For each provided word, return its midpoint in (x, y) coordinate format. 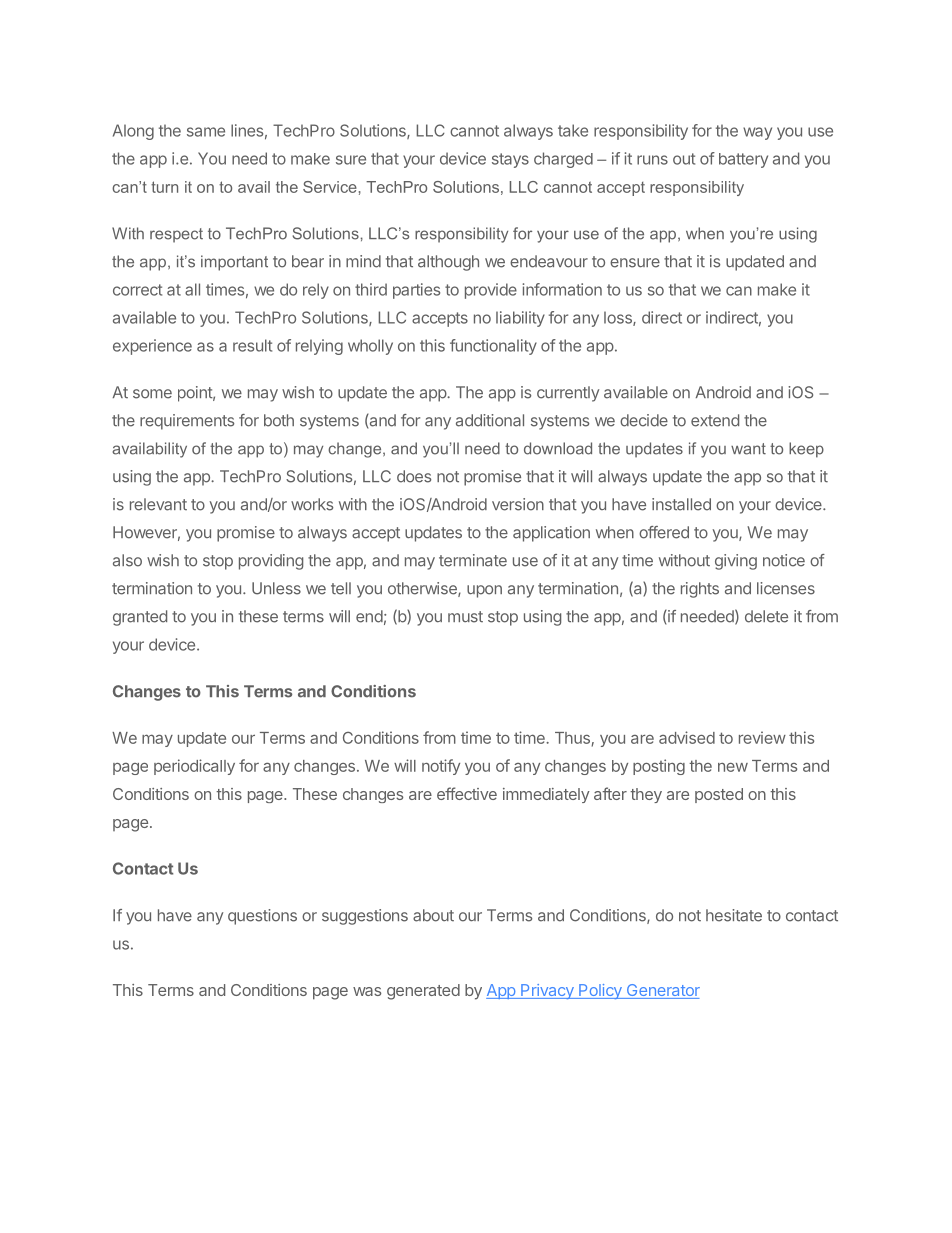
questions (262, 917)
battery (743, 160)
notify (441, 767)
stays (510, 160)
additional (490, 420)
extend (715, 420)
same (206, 132)
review (762, 737)
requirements (187, 422)
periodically (194, 767)
